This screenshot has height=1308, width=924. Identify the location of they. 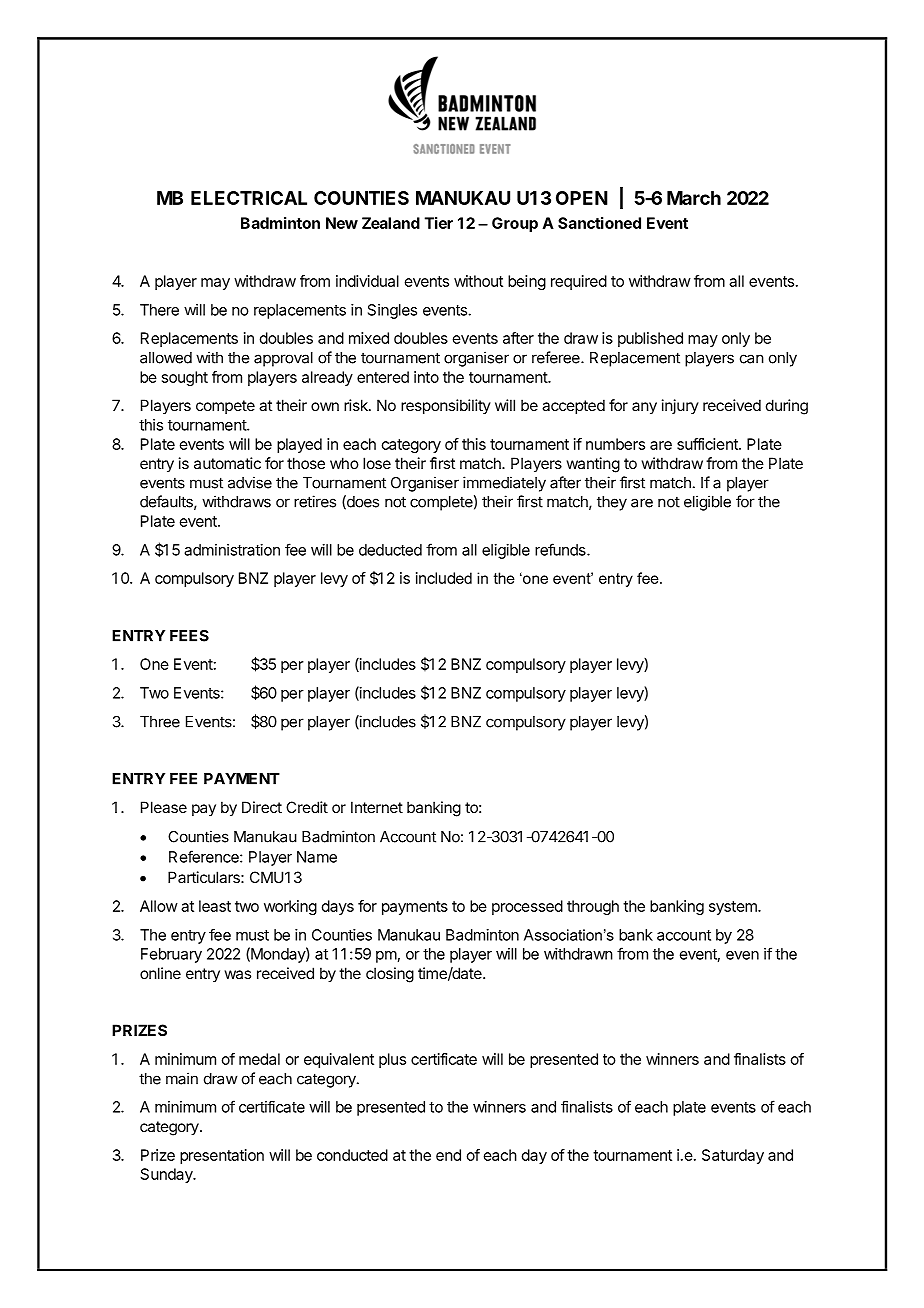
(612, 503).
